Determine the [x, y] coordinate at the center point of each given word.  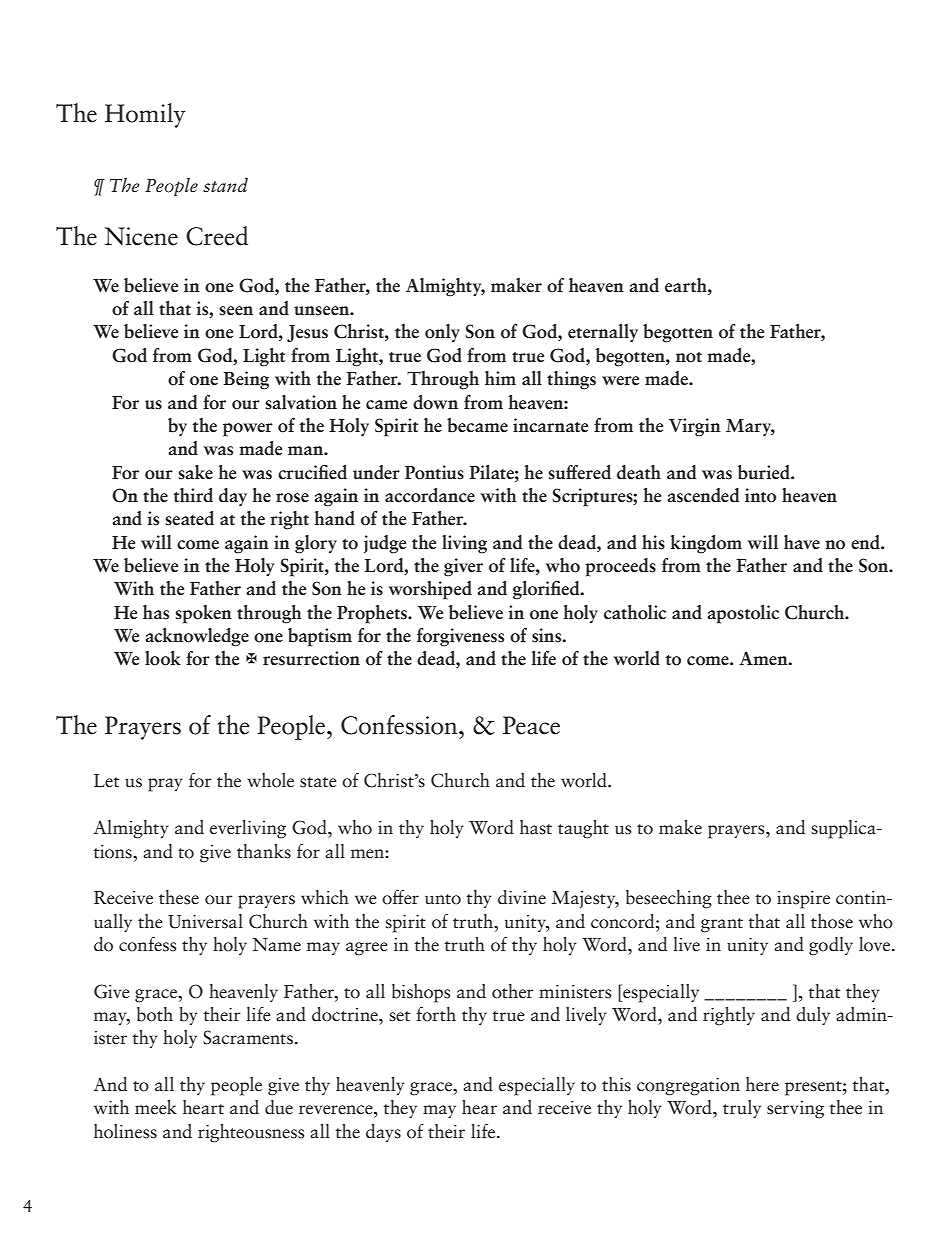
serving [795, 1110]
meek [156, 1107]
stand [225, 185]
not [689, 357]
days [383, 1133]
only [442, 333]
